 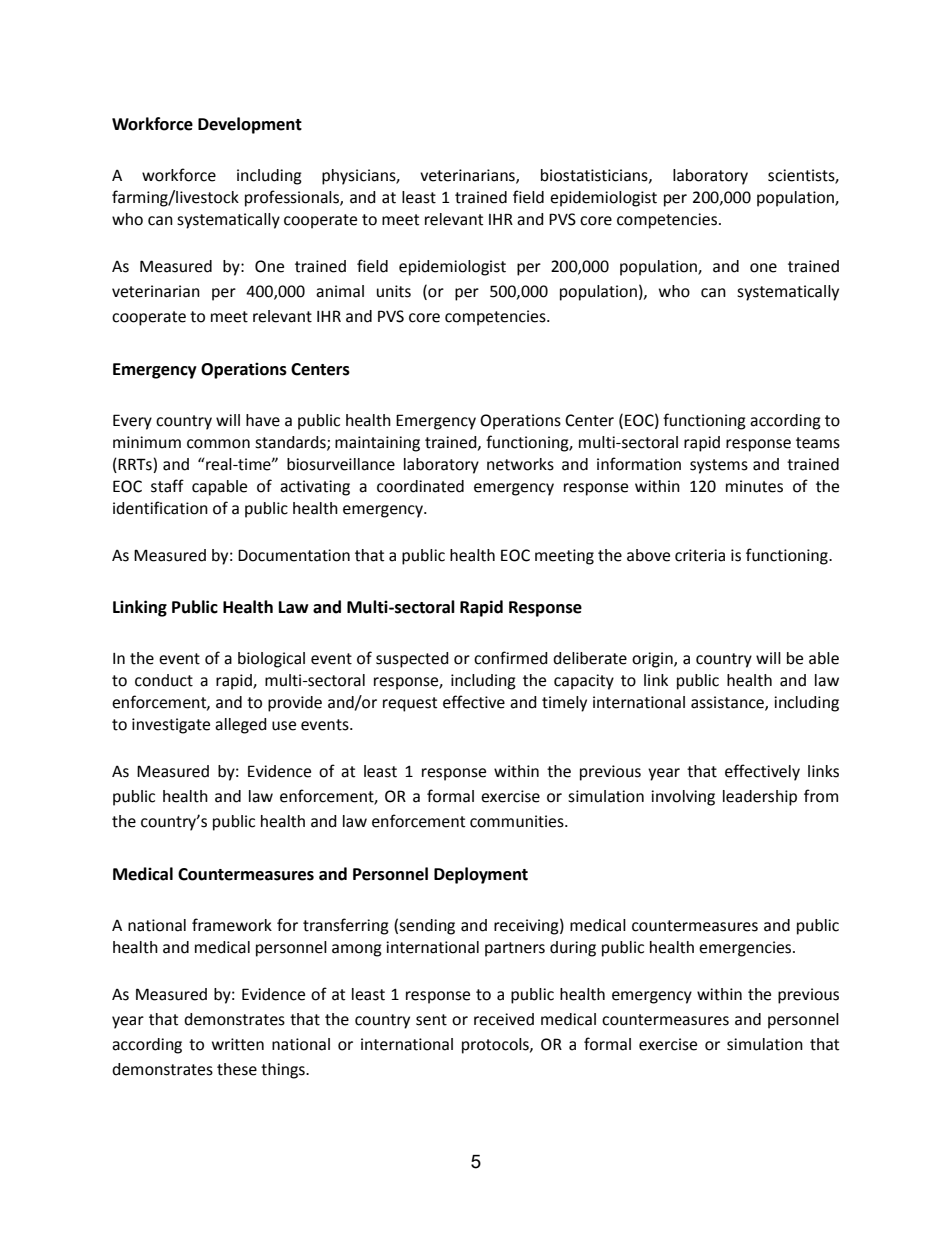 What do you see at coordinates (504, 1019) in the document?
I see `received` at bounding box center [504, 1019].
